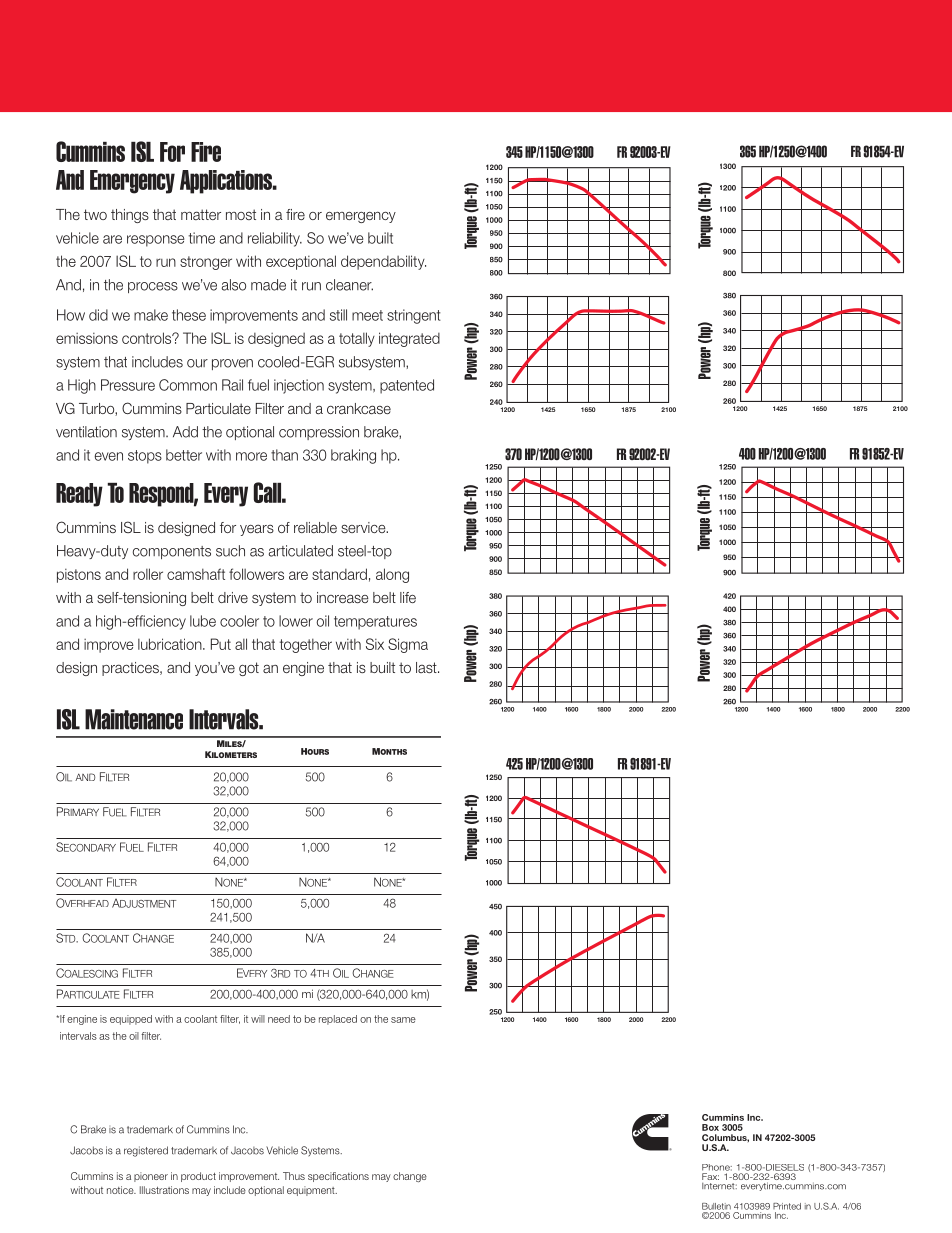 Image resolution: width=952 pixels, height=1233 pixels. Describe the element at coordinates (408, 645) in the screenshot. I see `Sigma` at that location.
